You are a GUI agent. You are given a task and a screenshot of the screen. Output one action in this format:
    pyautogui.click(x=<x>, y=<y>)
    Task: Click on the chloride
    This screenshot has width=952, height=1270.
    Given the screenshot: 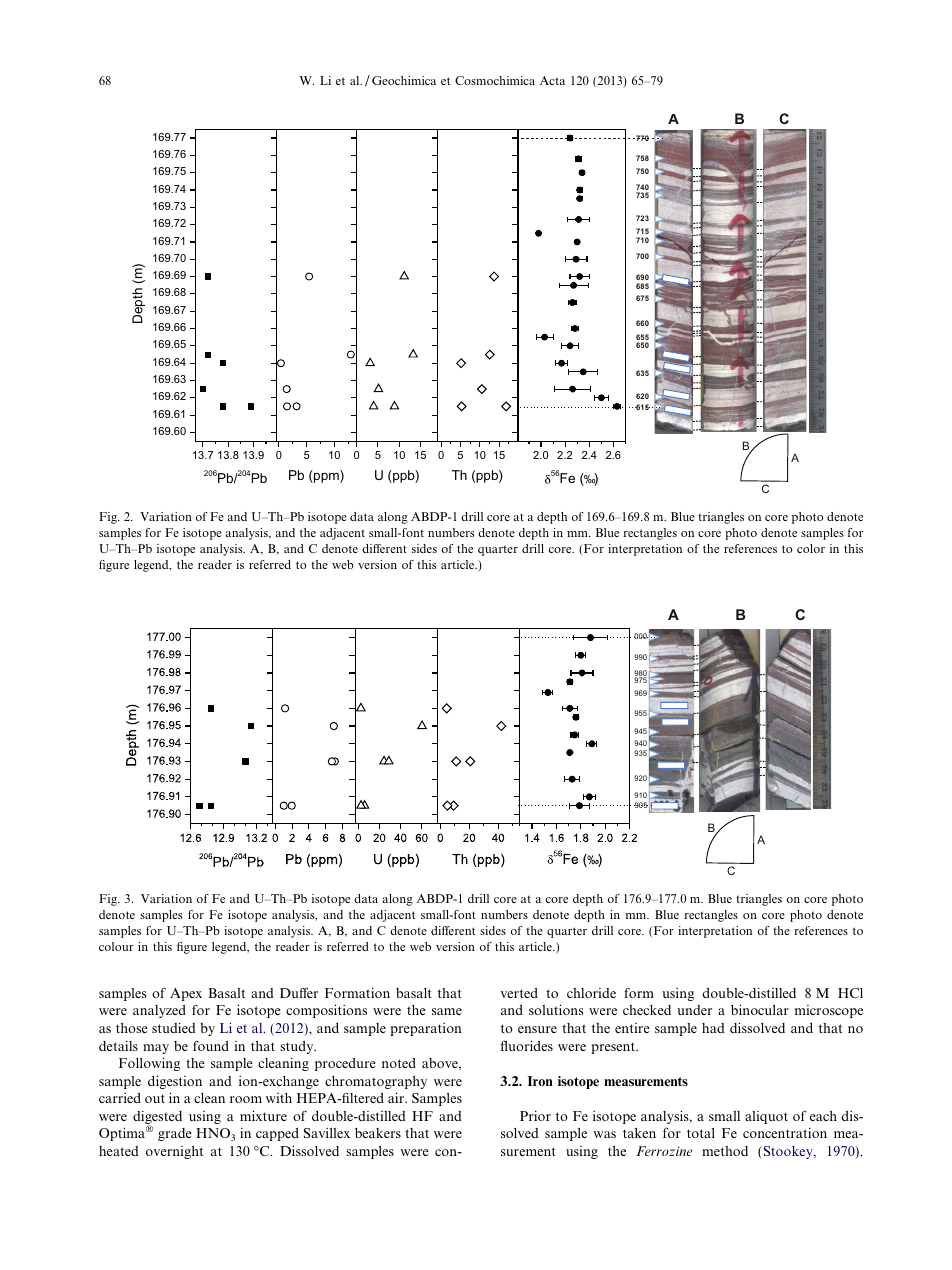 What is the action you would take?
    pyautogui.click(x=591, y=993)
